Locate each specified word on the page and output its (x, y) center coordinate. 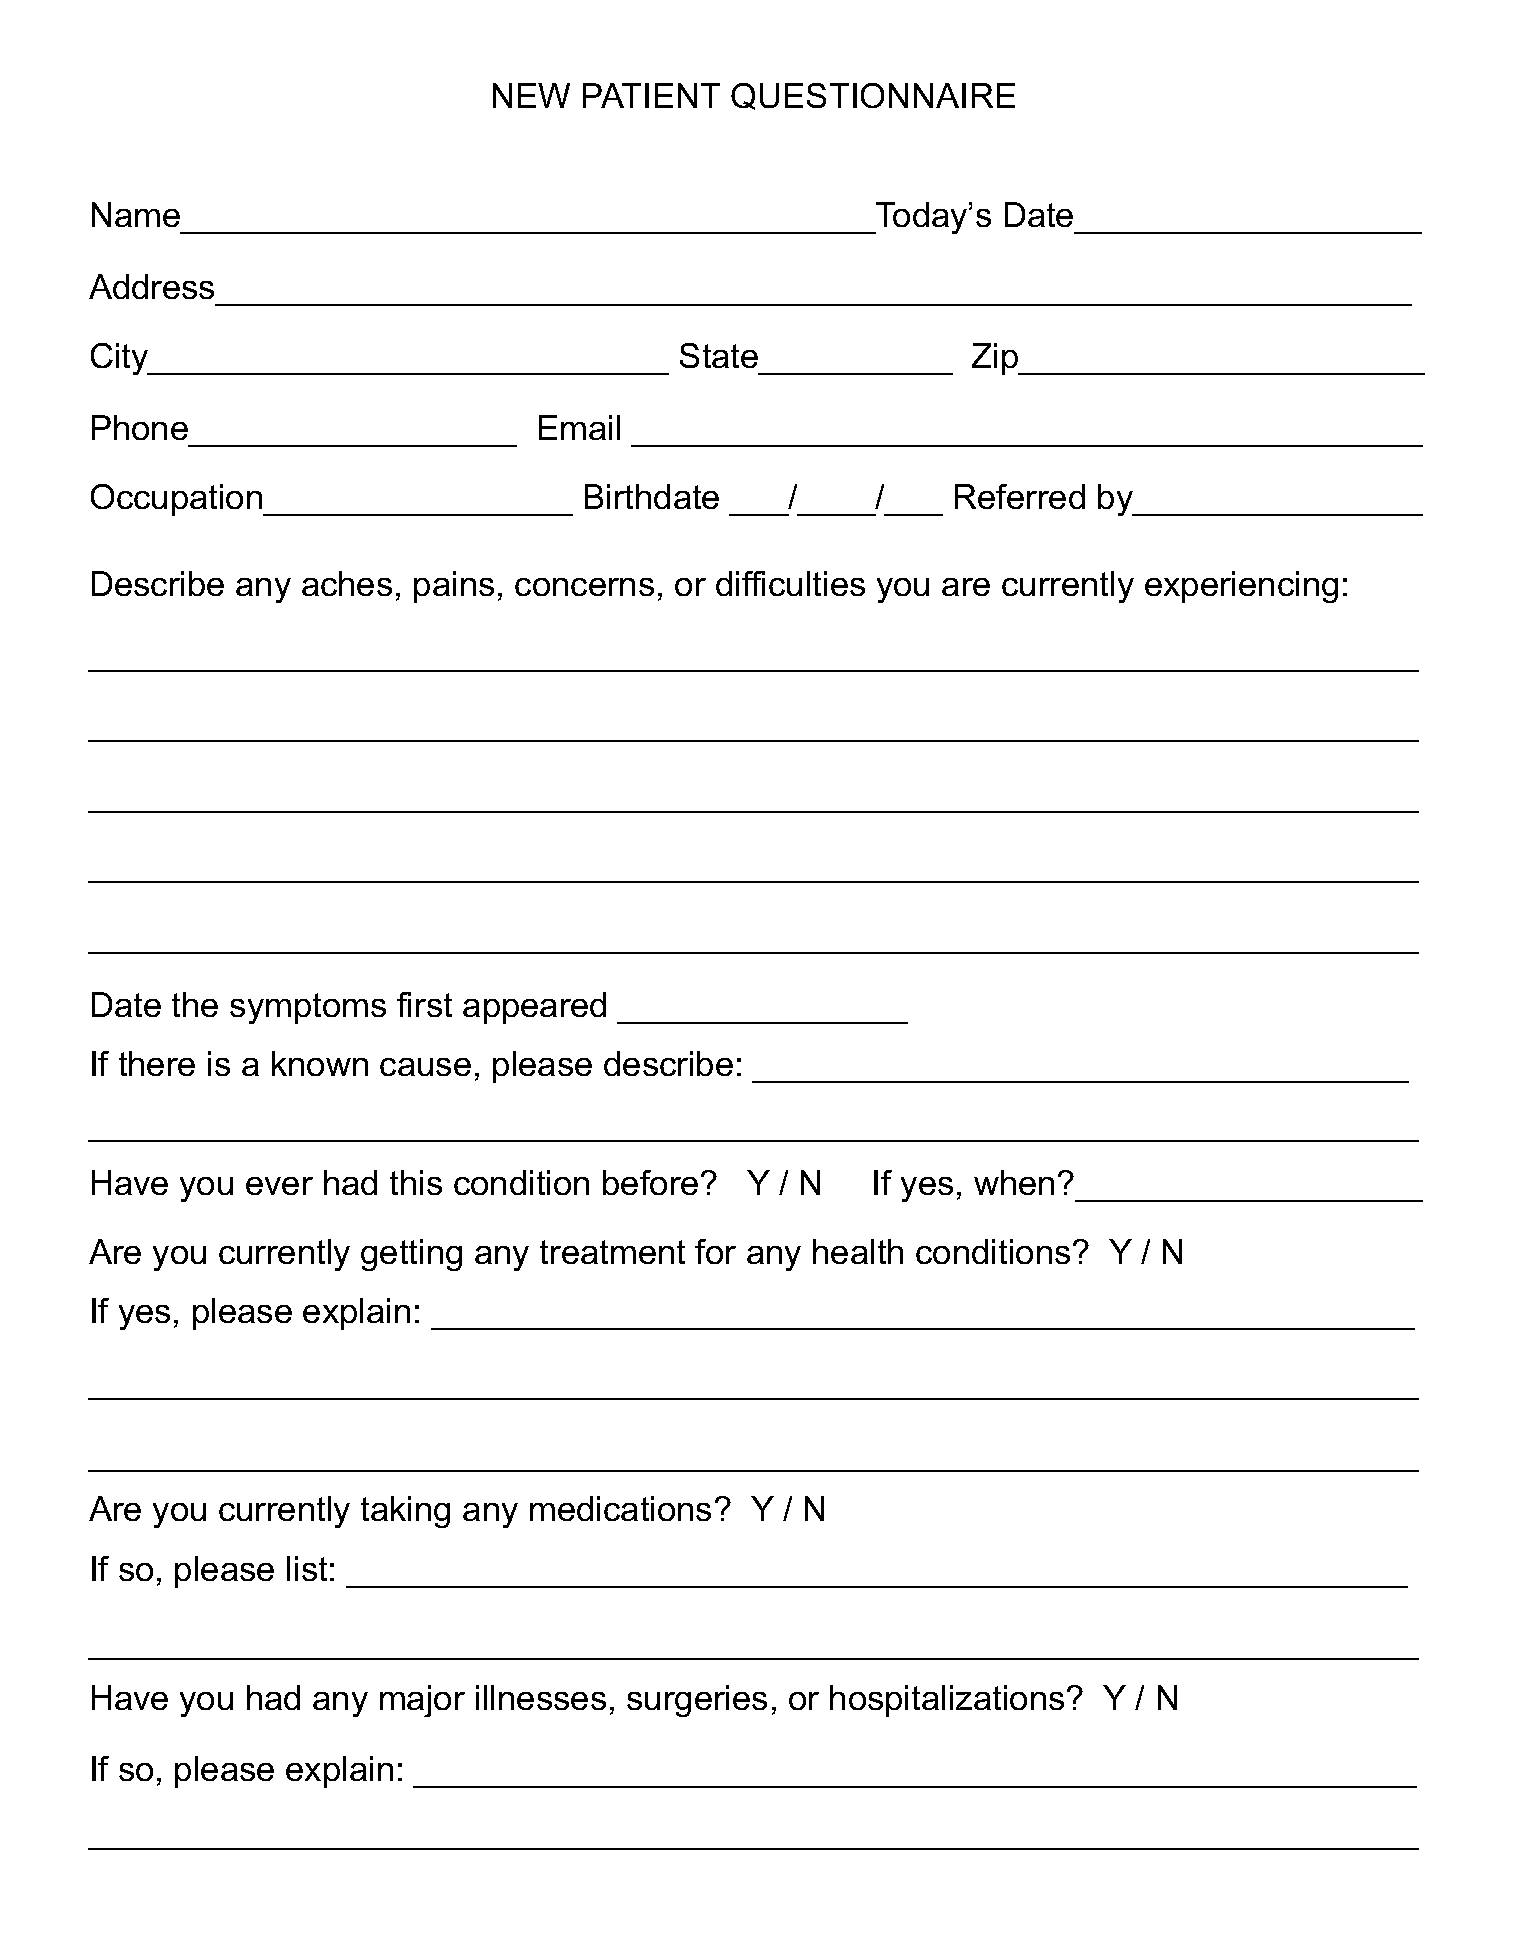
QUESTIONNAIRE (873, 96)
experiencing (1241, 587)
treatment (612, 1252)
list (307, 1568)
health (858, 1251)
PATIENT (651, 95)
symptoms (308, 1008)
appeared (534, 1008)
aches (347, 583)
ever (279, 1186)
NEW (531, 95)
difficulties (790, 583)
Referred (1020, 496)
